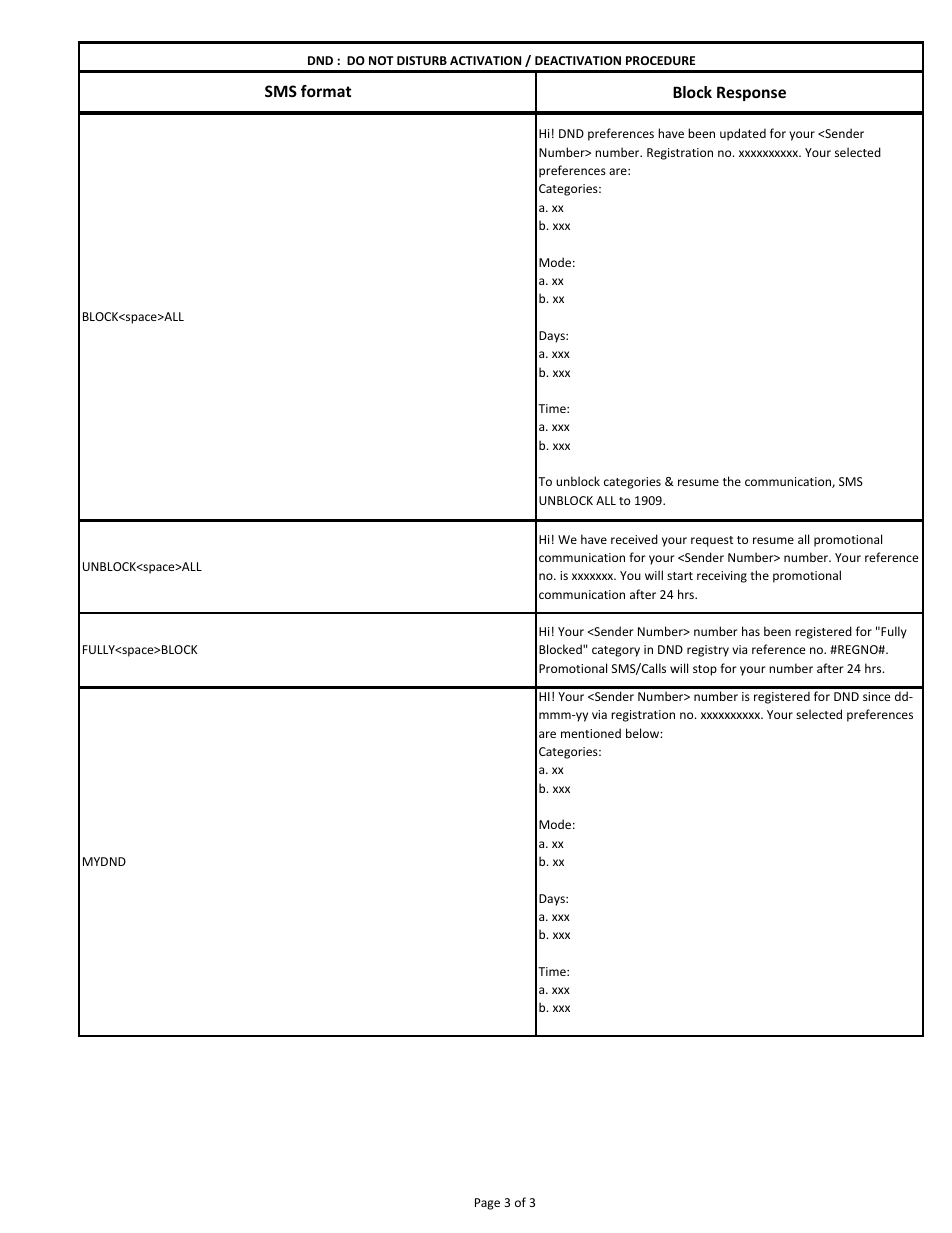 The height and width of the screenshot is (1233, 952). Describe the element at coordinates (876, 696) in the screenshot. I see `since` at that location.
